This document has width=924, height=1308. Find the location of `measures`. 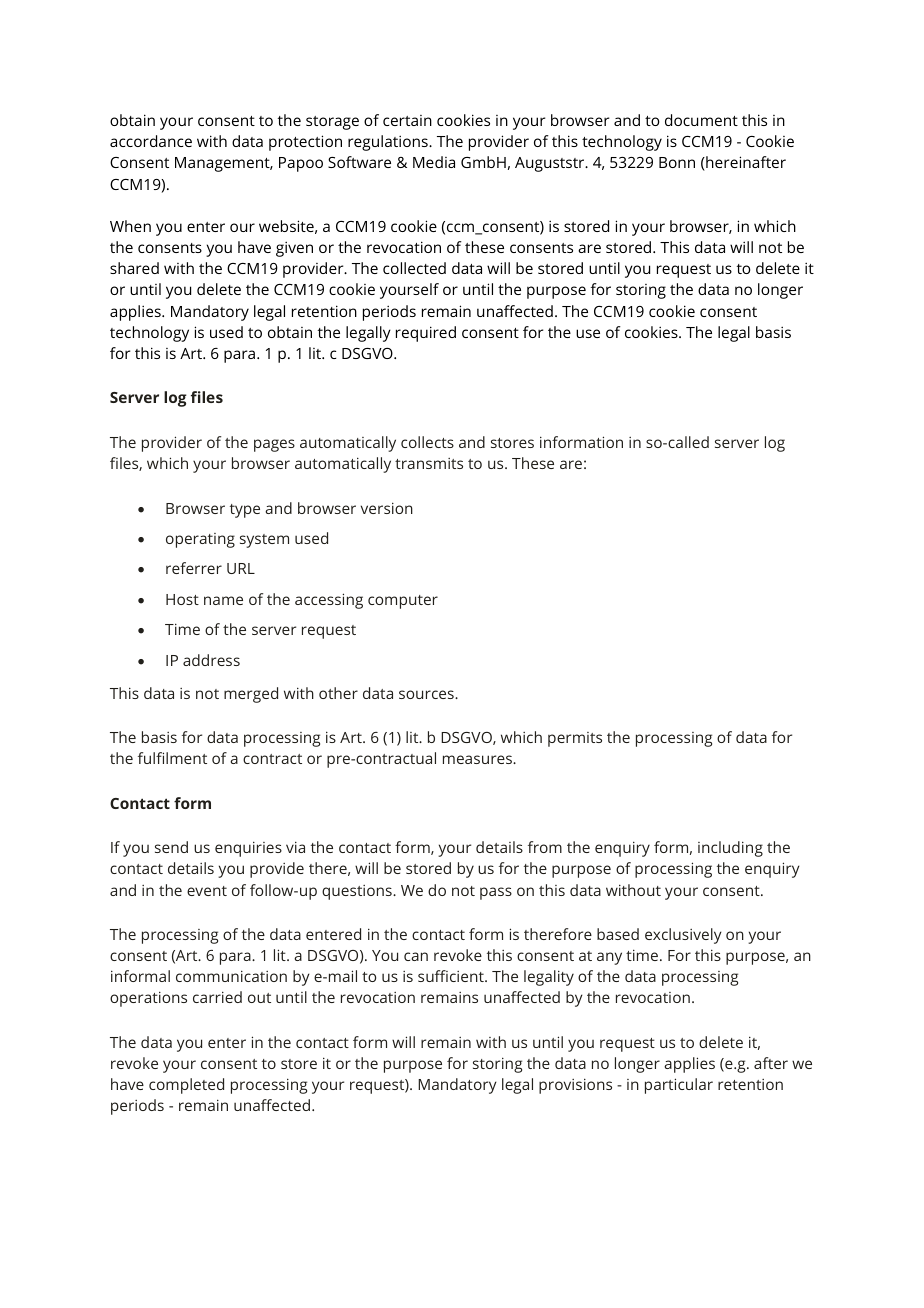

measures is located at coordinates (478, 759).
